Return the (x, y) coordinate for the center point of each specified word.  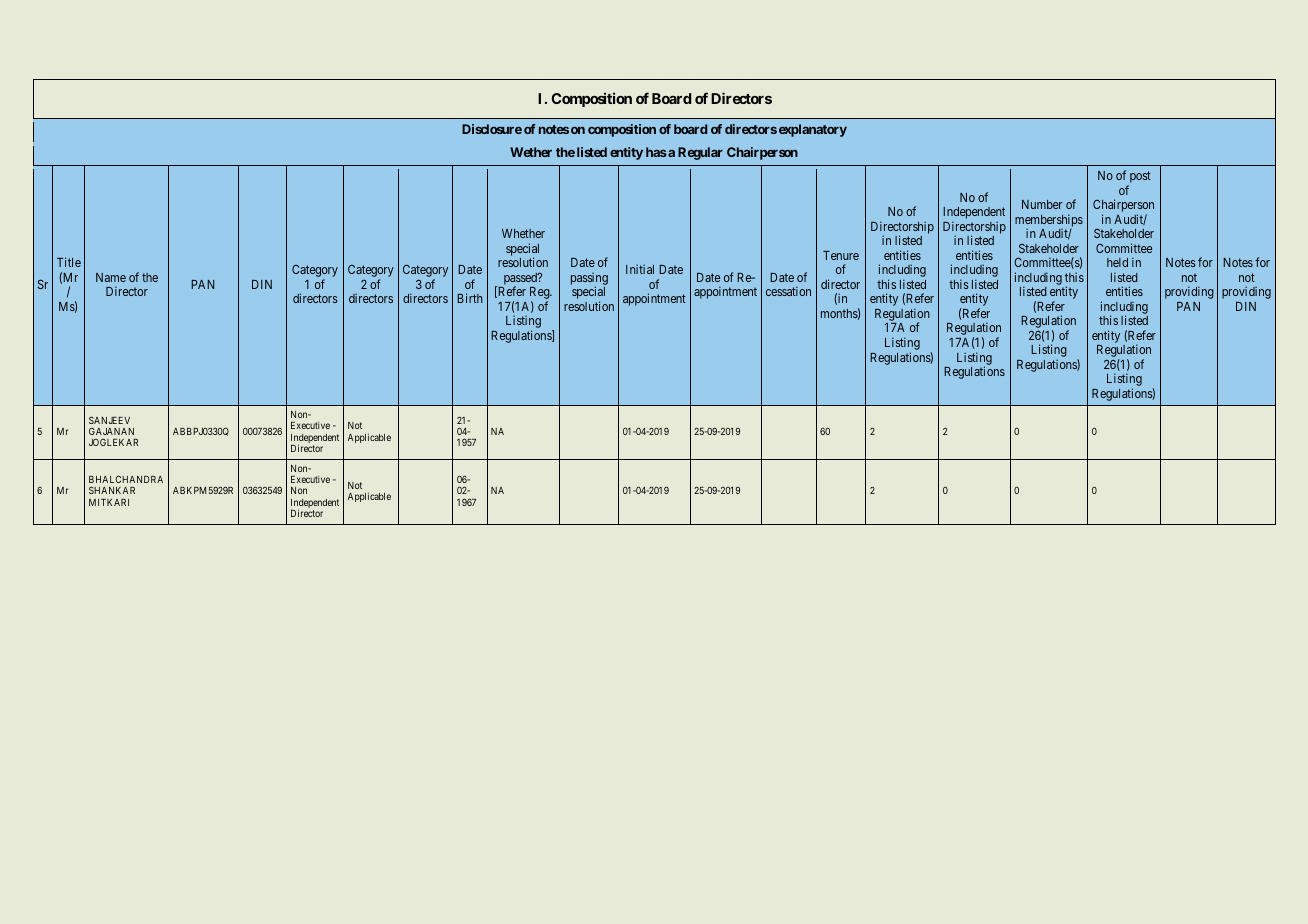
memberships (1049, 221)
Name (111, 277)
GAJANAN (111, 431)
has (656, 152)
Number (1042, 204)
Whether (523, 233)
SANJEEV (109, 420)
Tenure (841, 255)
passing (589, 279)
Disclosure (492, 129)
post (1139, 178)
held (1117, 262)
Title (69, 262)
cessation (788, 291)
